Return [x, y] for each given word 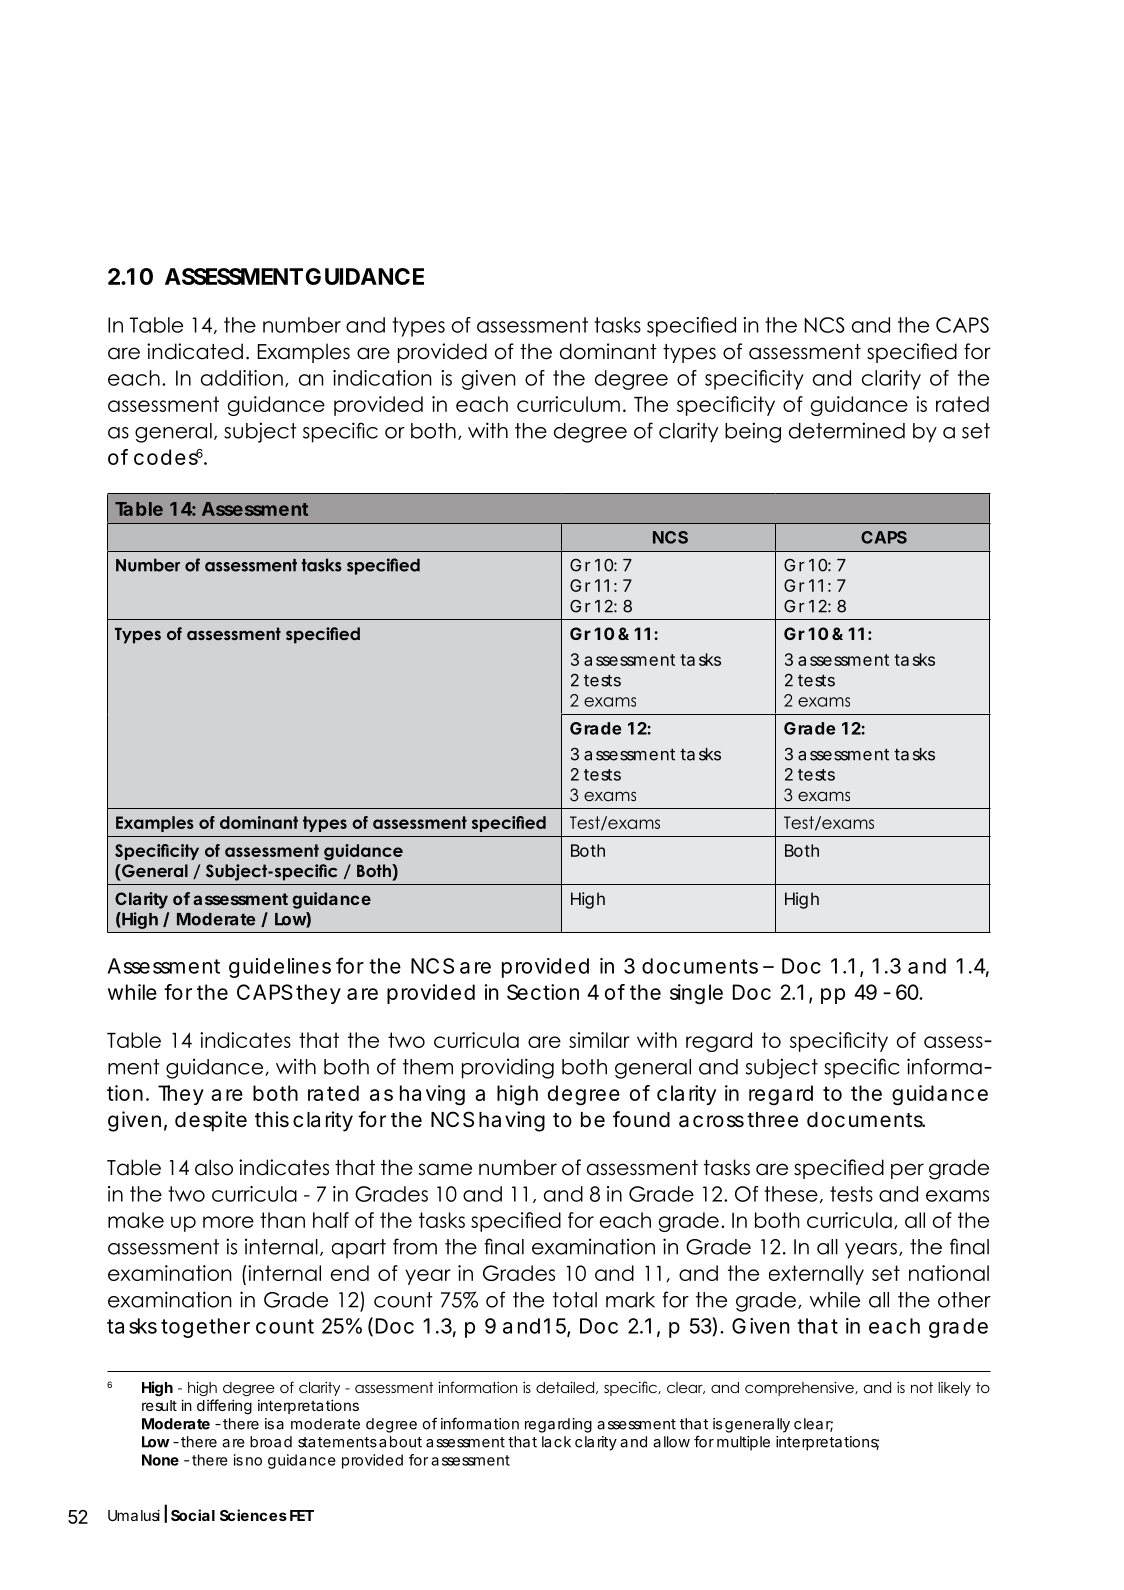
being [753, 432]
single [696, 994]
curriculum [568, 404]
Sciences [253, 1515]
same [445, 1169]
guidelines [280, 968]
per [907, 1171]
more [228, 1222]
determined [847, 430]
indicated [195, 351]
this [272, 1119]
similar [599, 1040]
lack [556, 1442]
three [772, 1120]
